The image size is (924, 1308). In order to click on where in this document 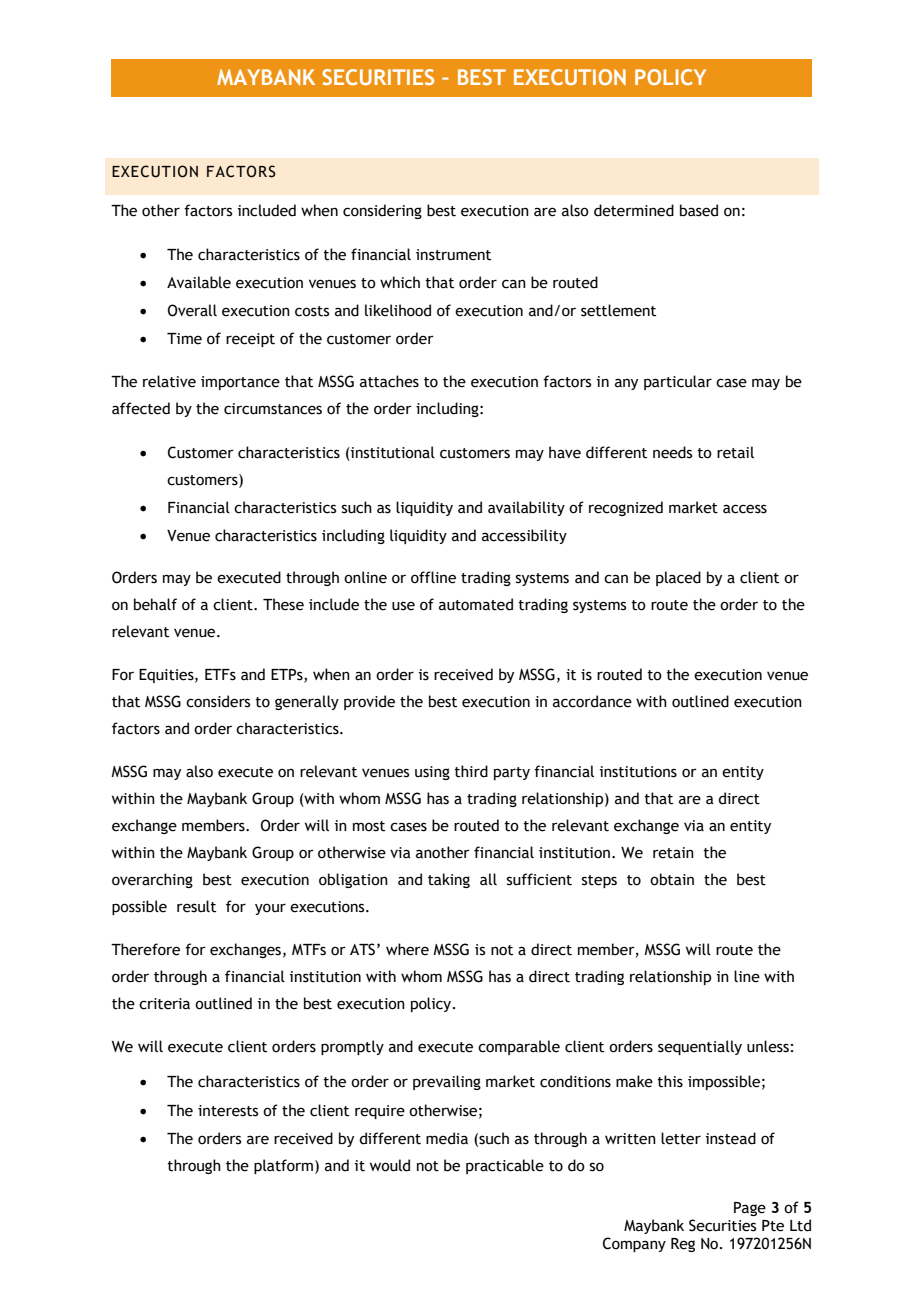, I will do `click(407, 949)`.
